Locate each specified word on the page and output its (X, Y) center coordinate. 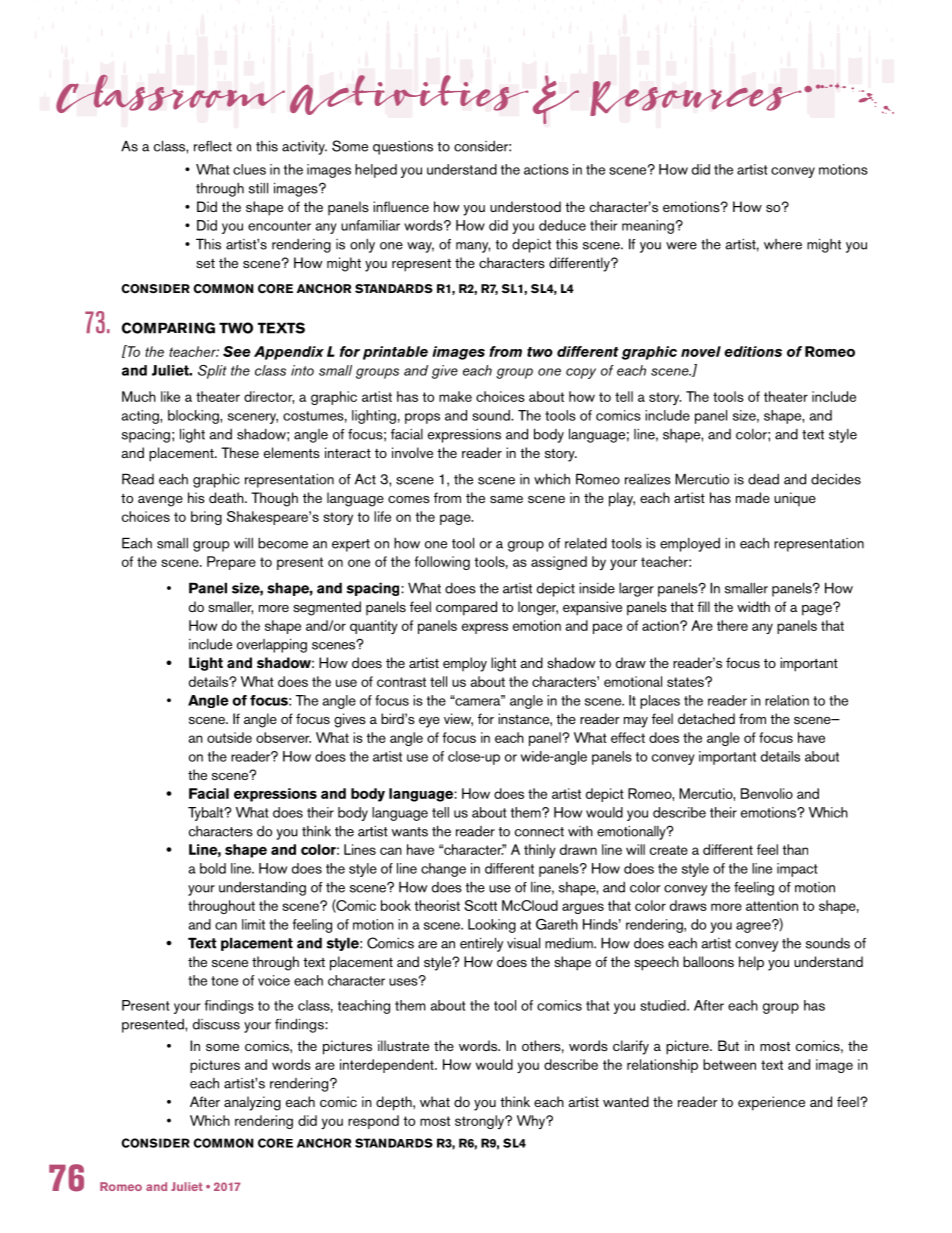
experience (771, 1103)
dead (763, 479)
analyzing (252, 1103)
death (227, 497)
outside (229, 737)
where (783, 244)
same (506, 499)
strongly (480, 1122)
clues (249, 169)
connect (539, 832)
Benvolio (767, 793)
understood (525, 206)
